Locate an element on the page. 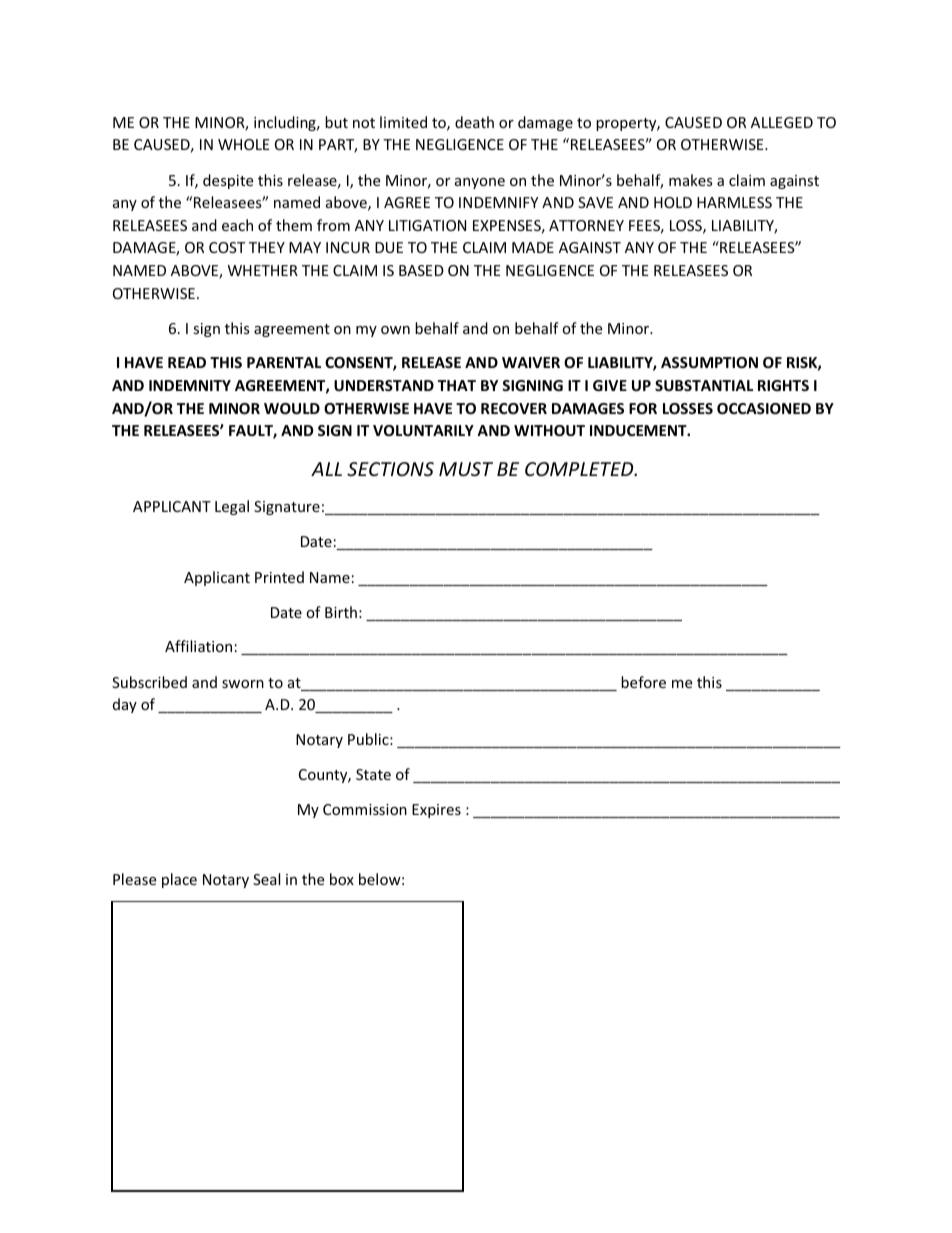  WHOLE is located at coordinates (244, 144).
